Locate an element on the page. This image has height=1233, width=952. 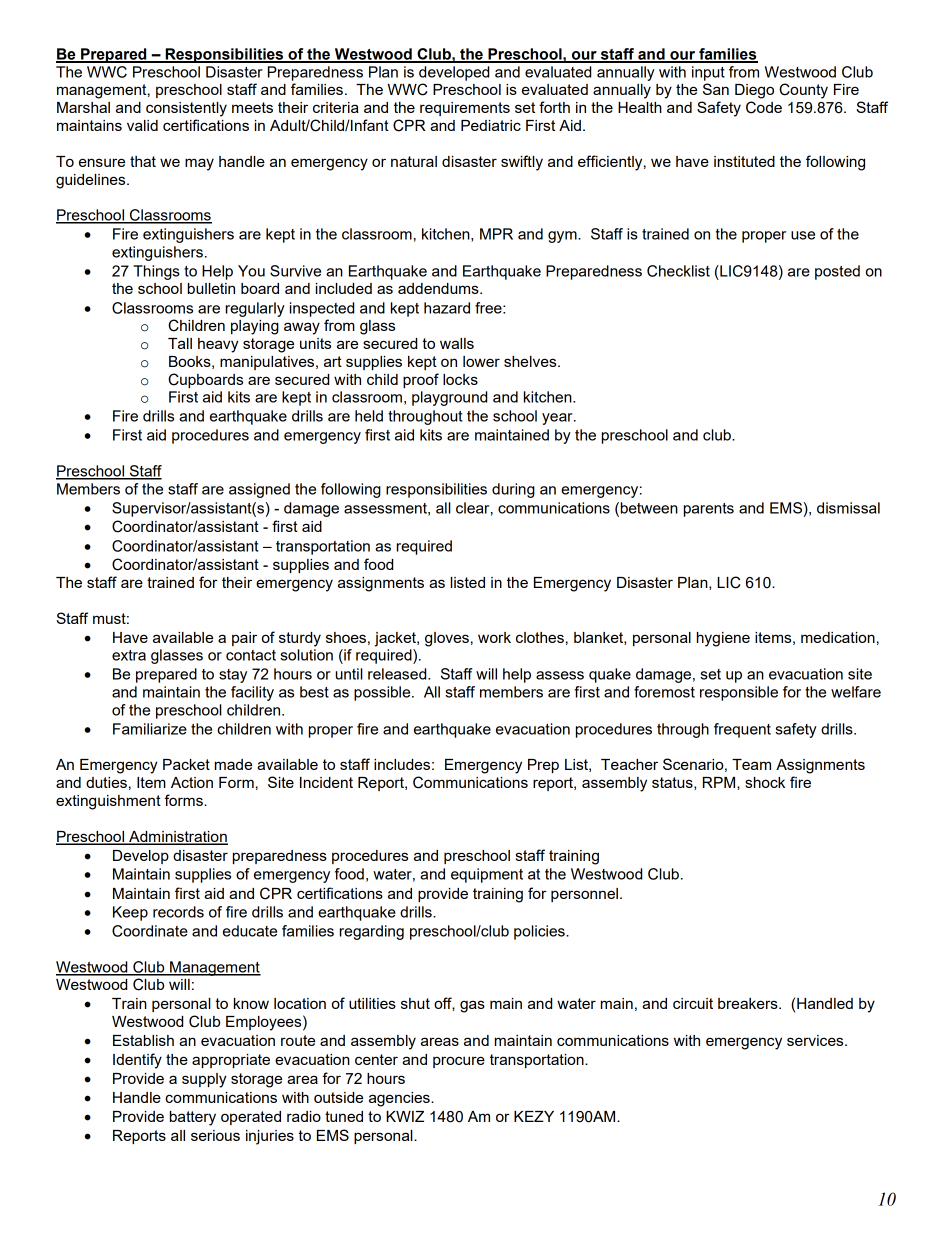
consistently is located at coordinates (186, 109).
